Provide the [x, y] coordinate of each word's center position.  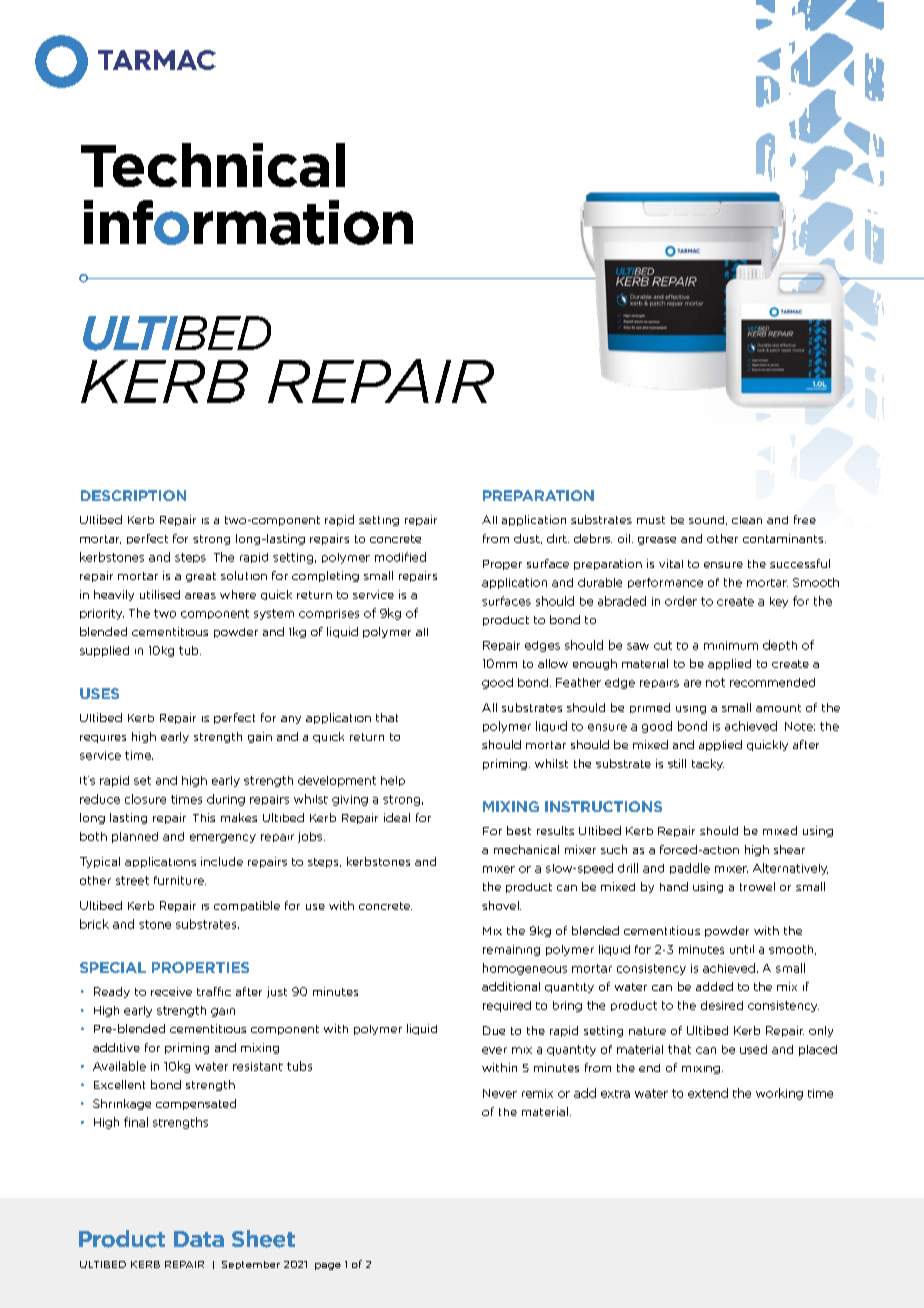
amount [778, 708]
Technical [213, 165]
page [328, 1266]
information [248, 222]
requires [103, 739]
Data [199, 1239]
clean [747, 520]
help [393, 781]
